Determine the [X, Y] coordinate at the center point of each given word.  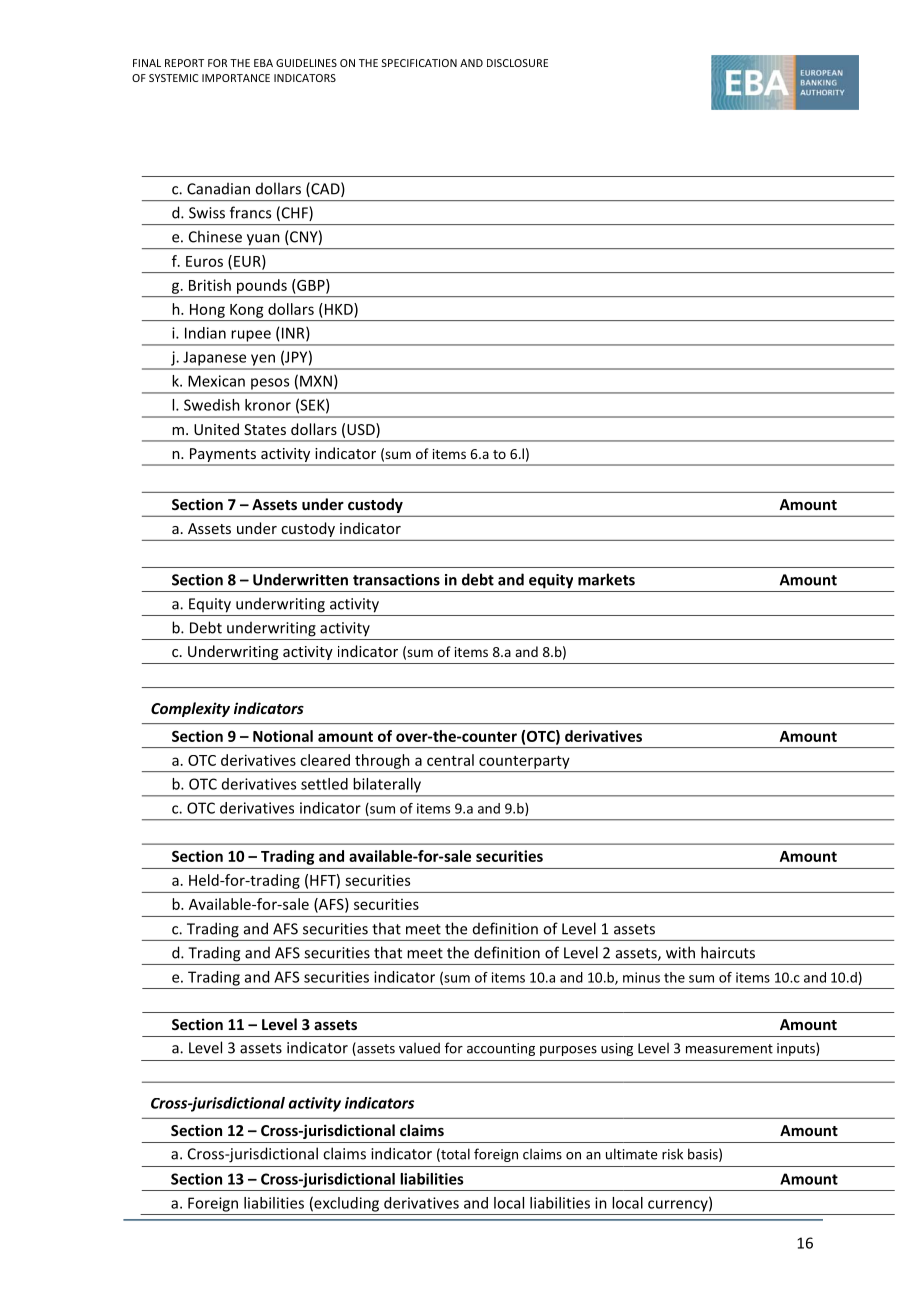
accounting [501, 1049]
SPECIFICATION [419, 63]
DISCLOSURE [517, 63]
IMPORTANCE [236, 78]
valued [419, 1048]
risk [672, 1154]
